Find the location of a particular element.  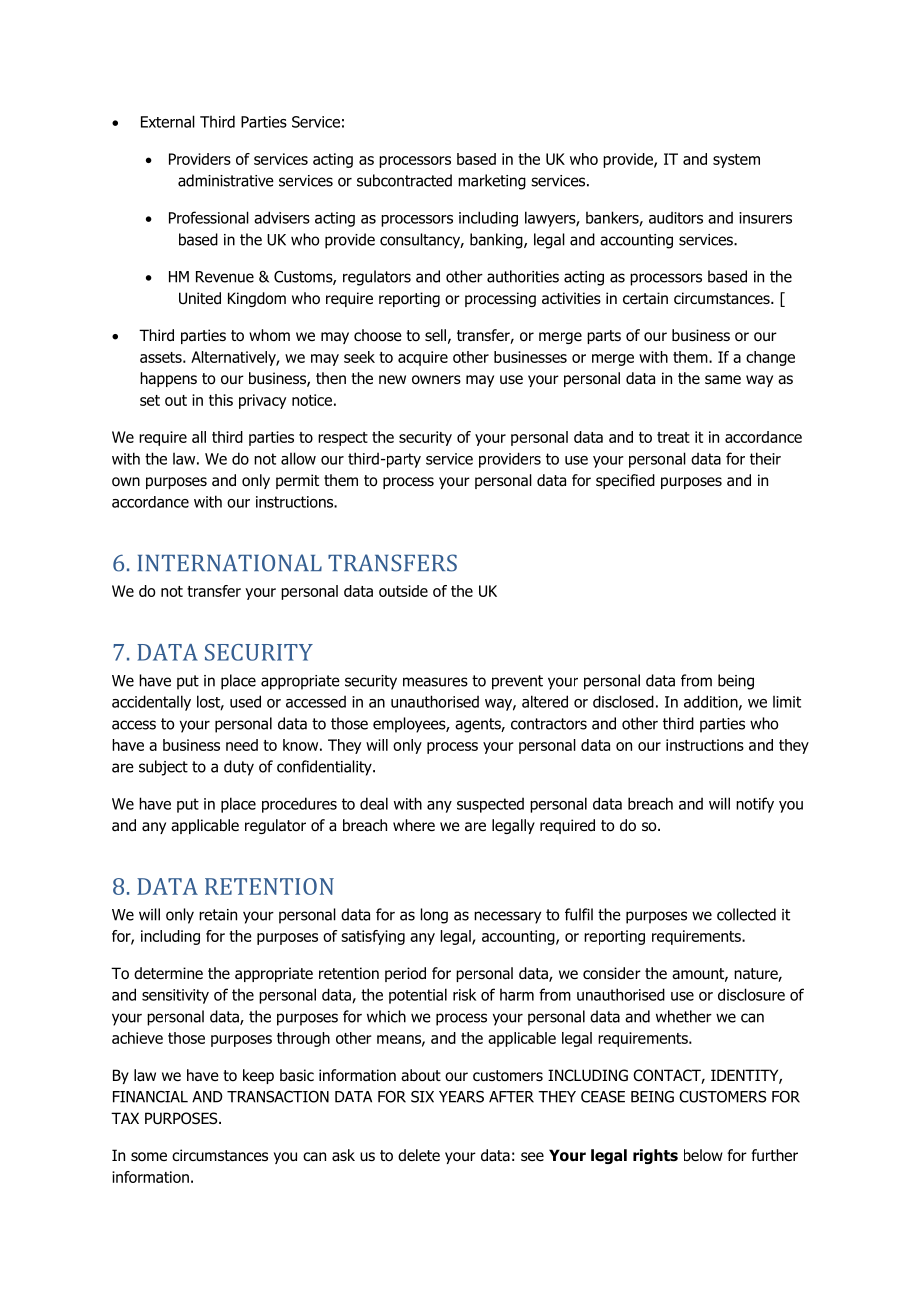

owners is located at coordinates (436, 380).
